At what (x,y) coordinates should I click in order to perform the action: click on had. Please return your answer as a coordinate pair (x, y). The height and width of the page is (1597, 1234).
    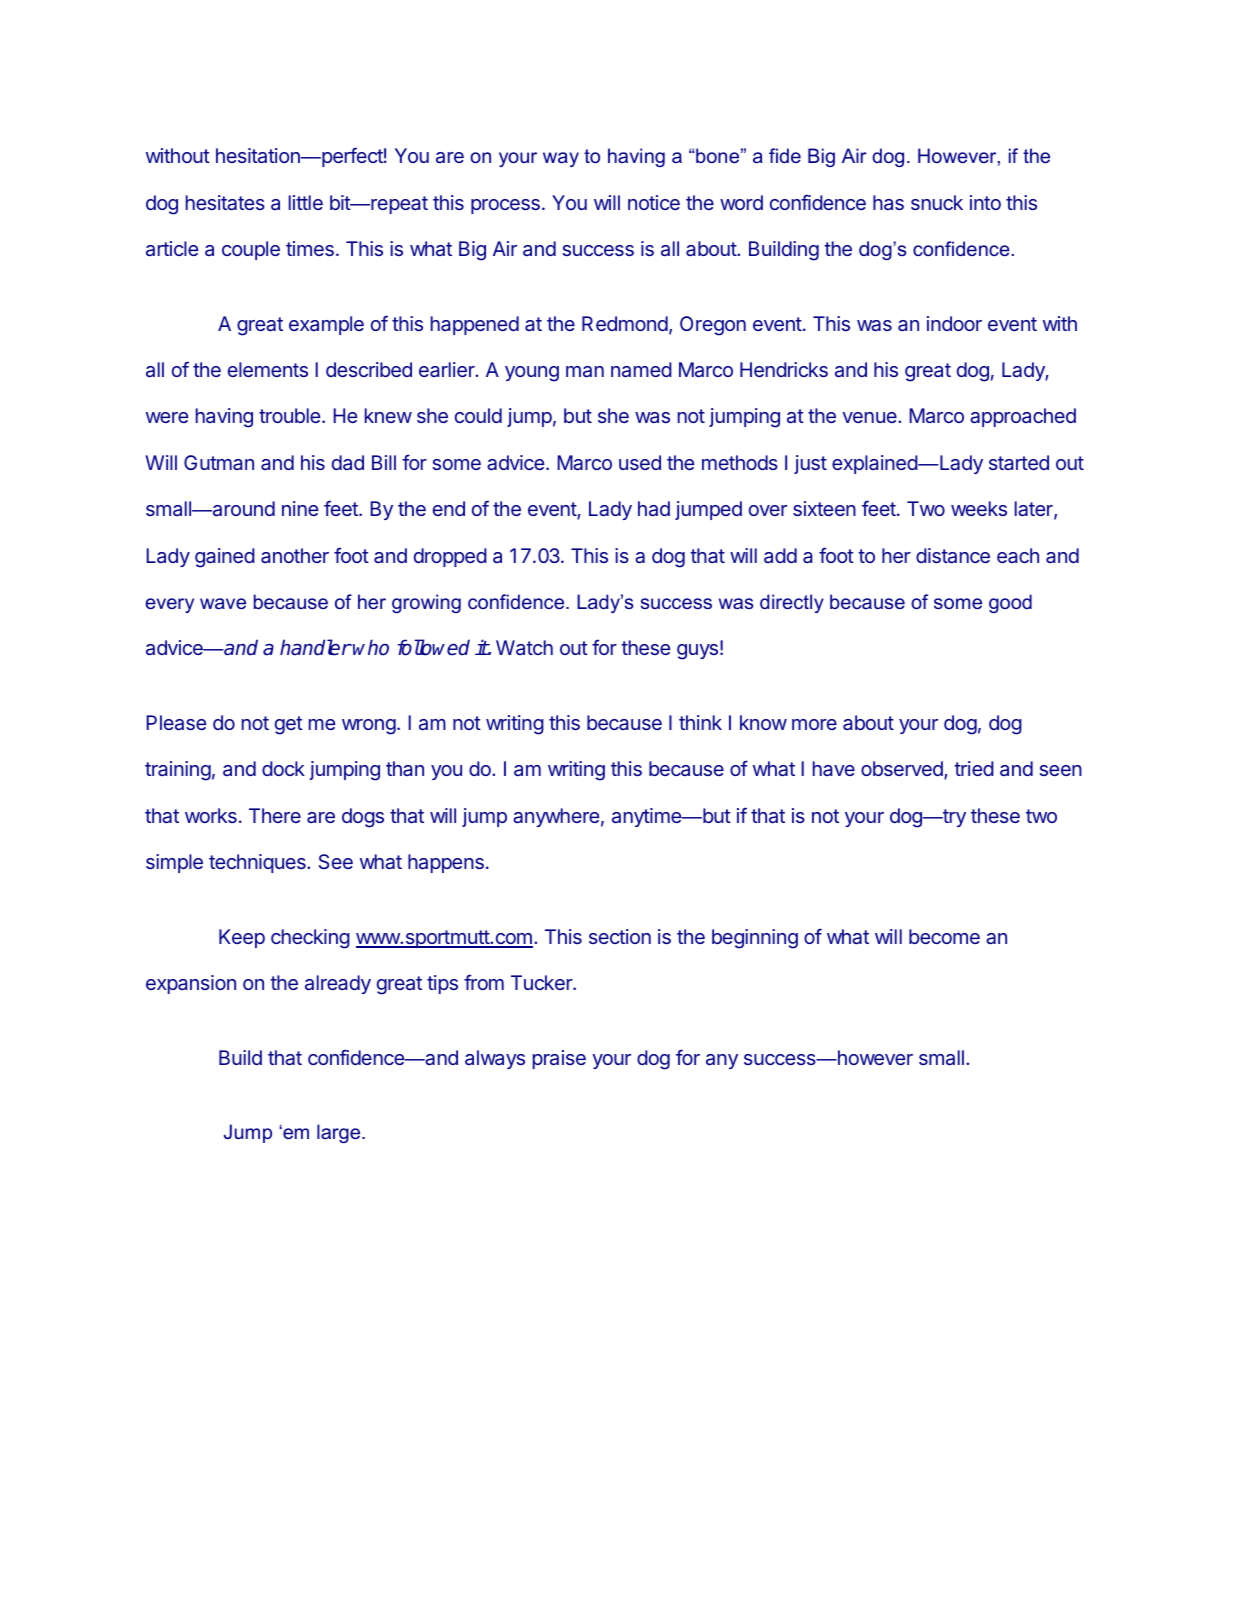
    Looking at the image, I should click on (654, 508).
